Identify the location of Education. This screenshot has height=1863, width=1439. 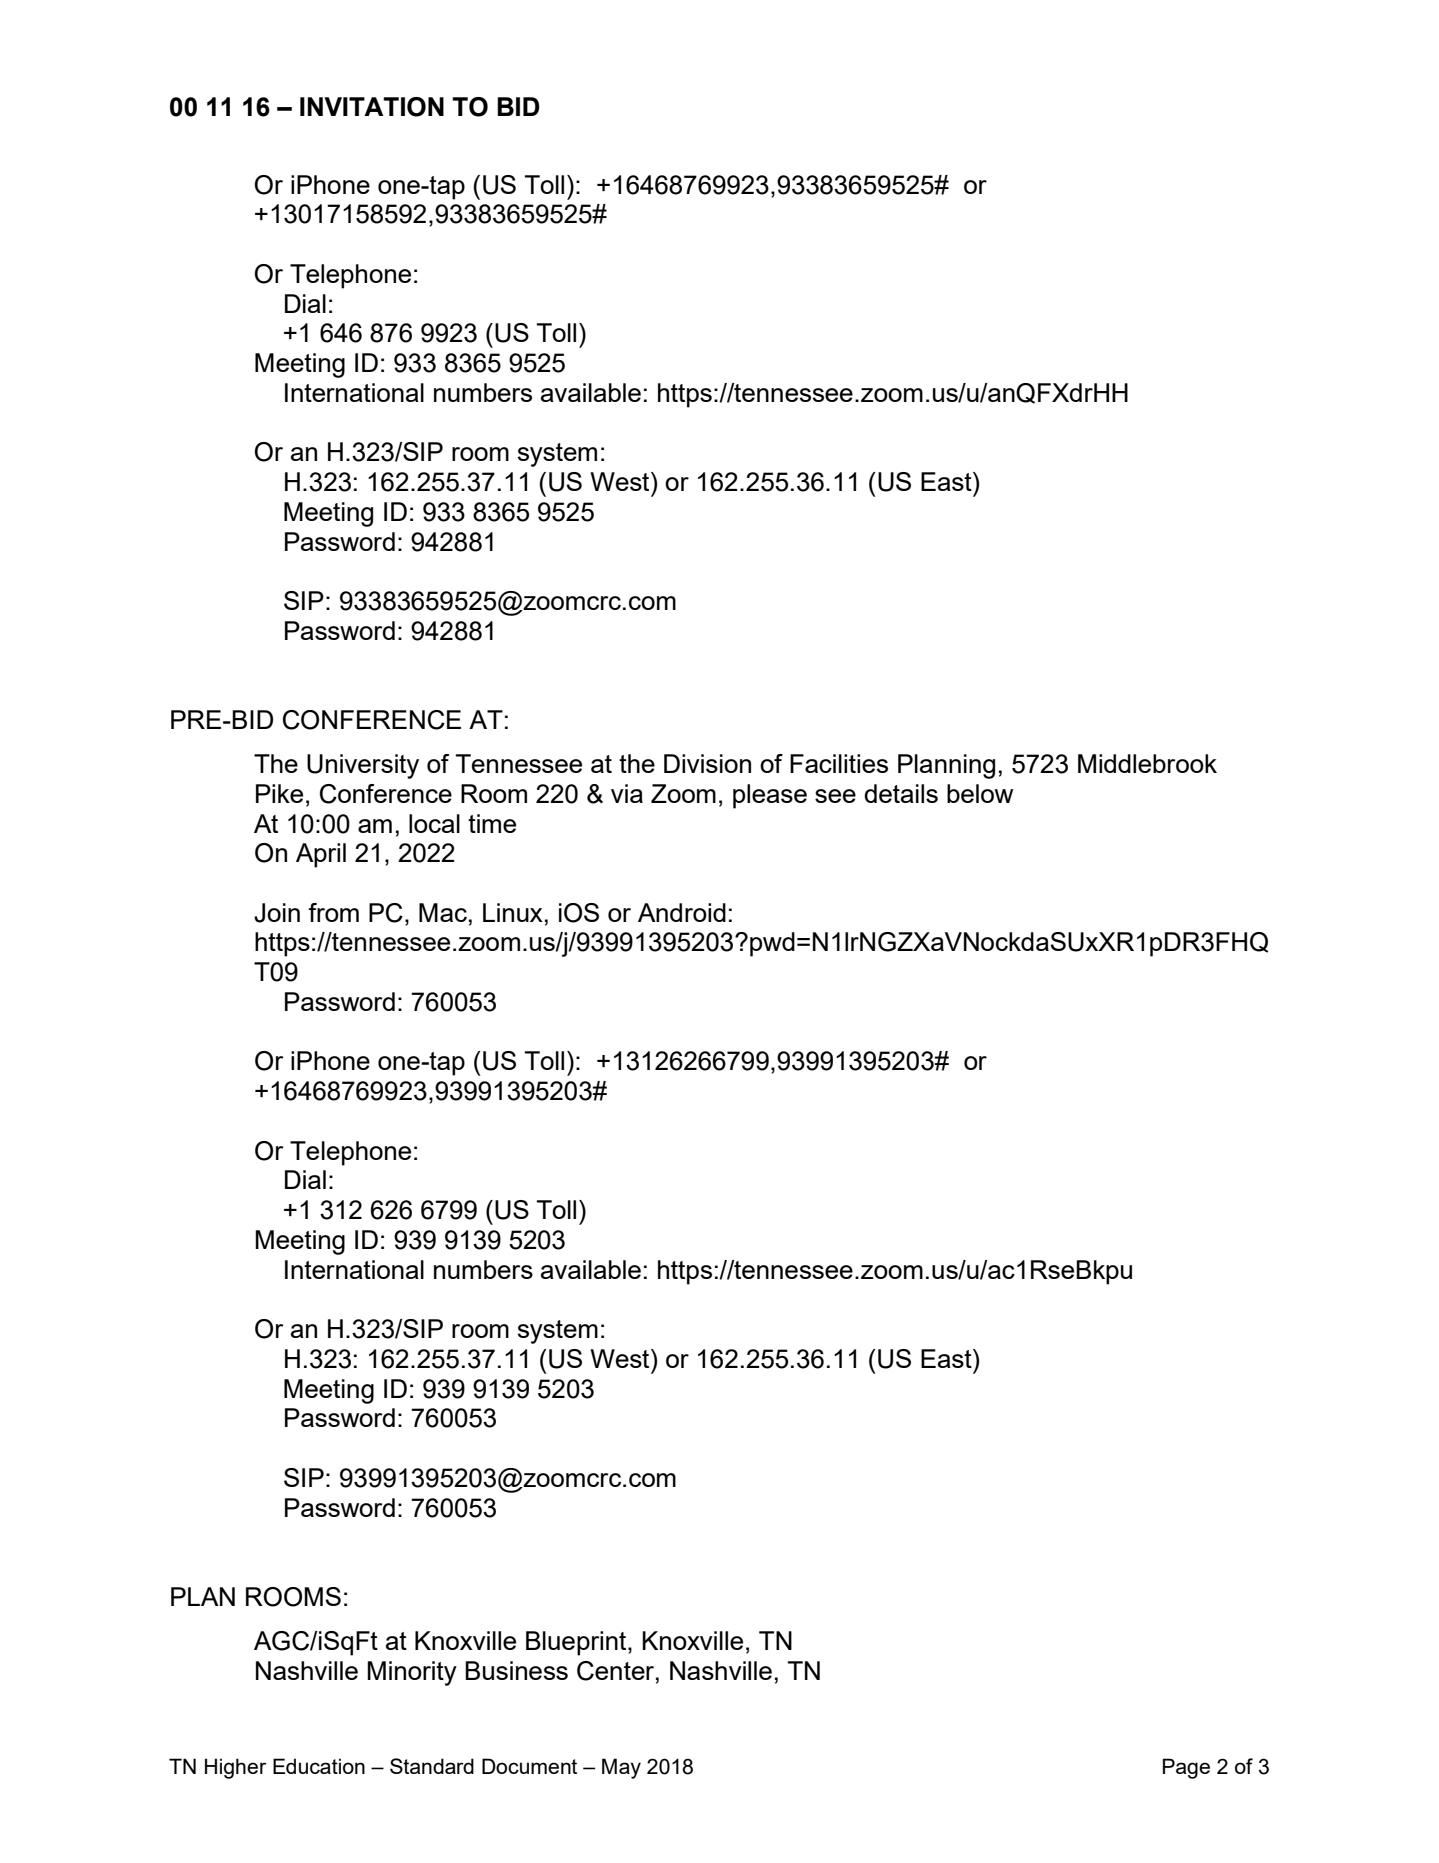
(319, 1766).
